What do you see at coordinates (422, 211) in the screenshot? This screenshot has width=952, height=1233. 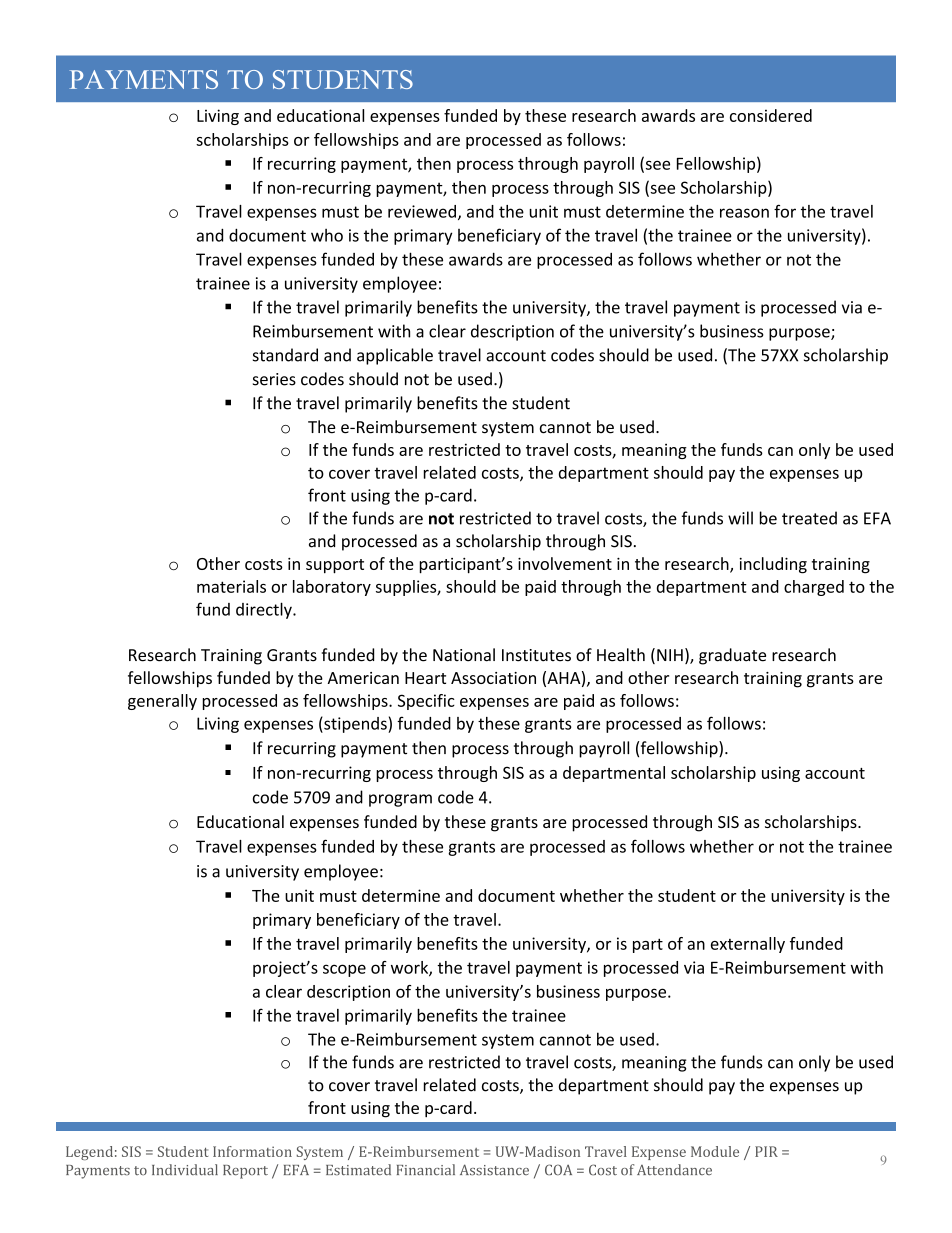 I see `reviewed` at bounding box center [422, 211].
